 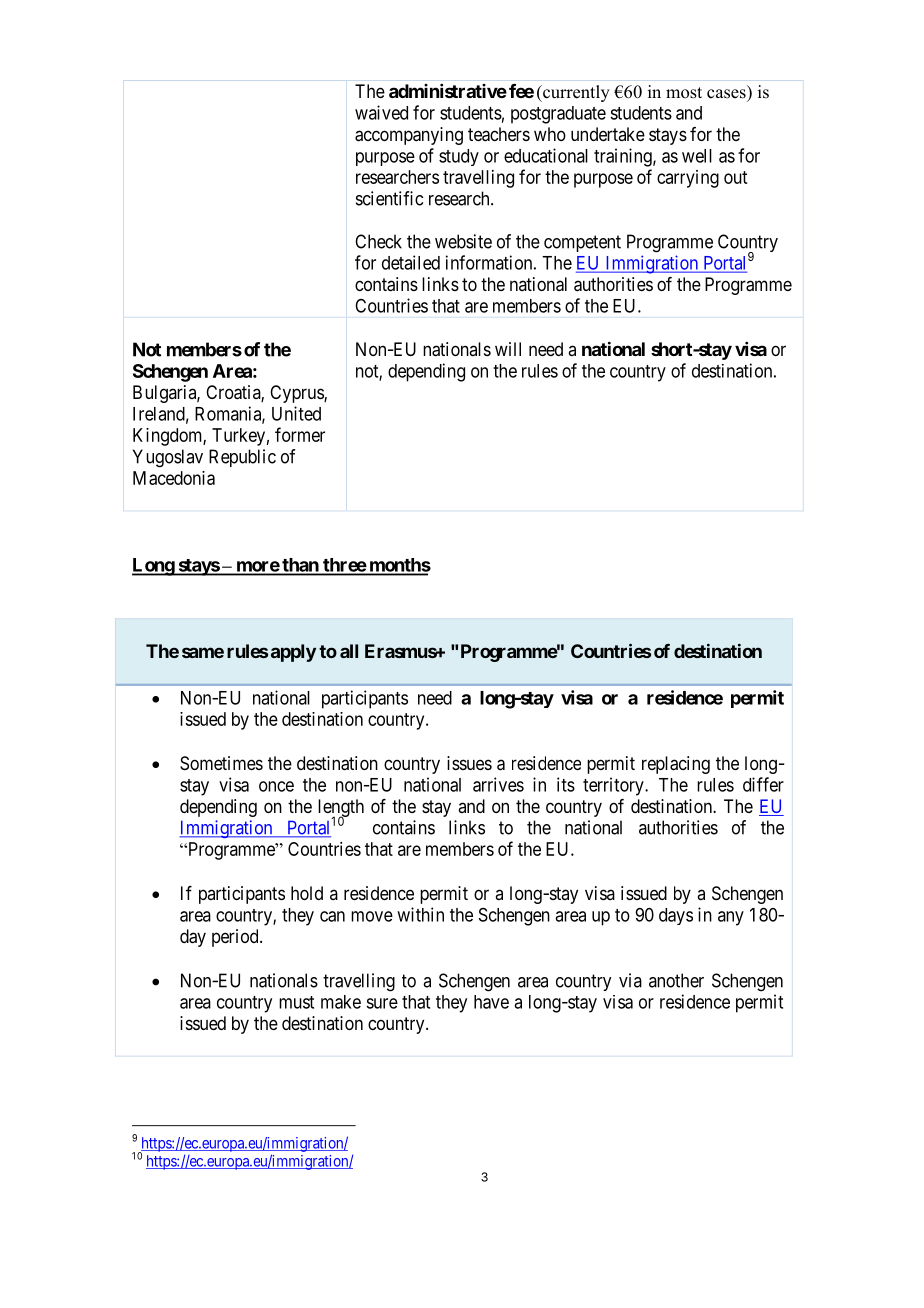 I want to click on period, so click(x=236, y=938).
